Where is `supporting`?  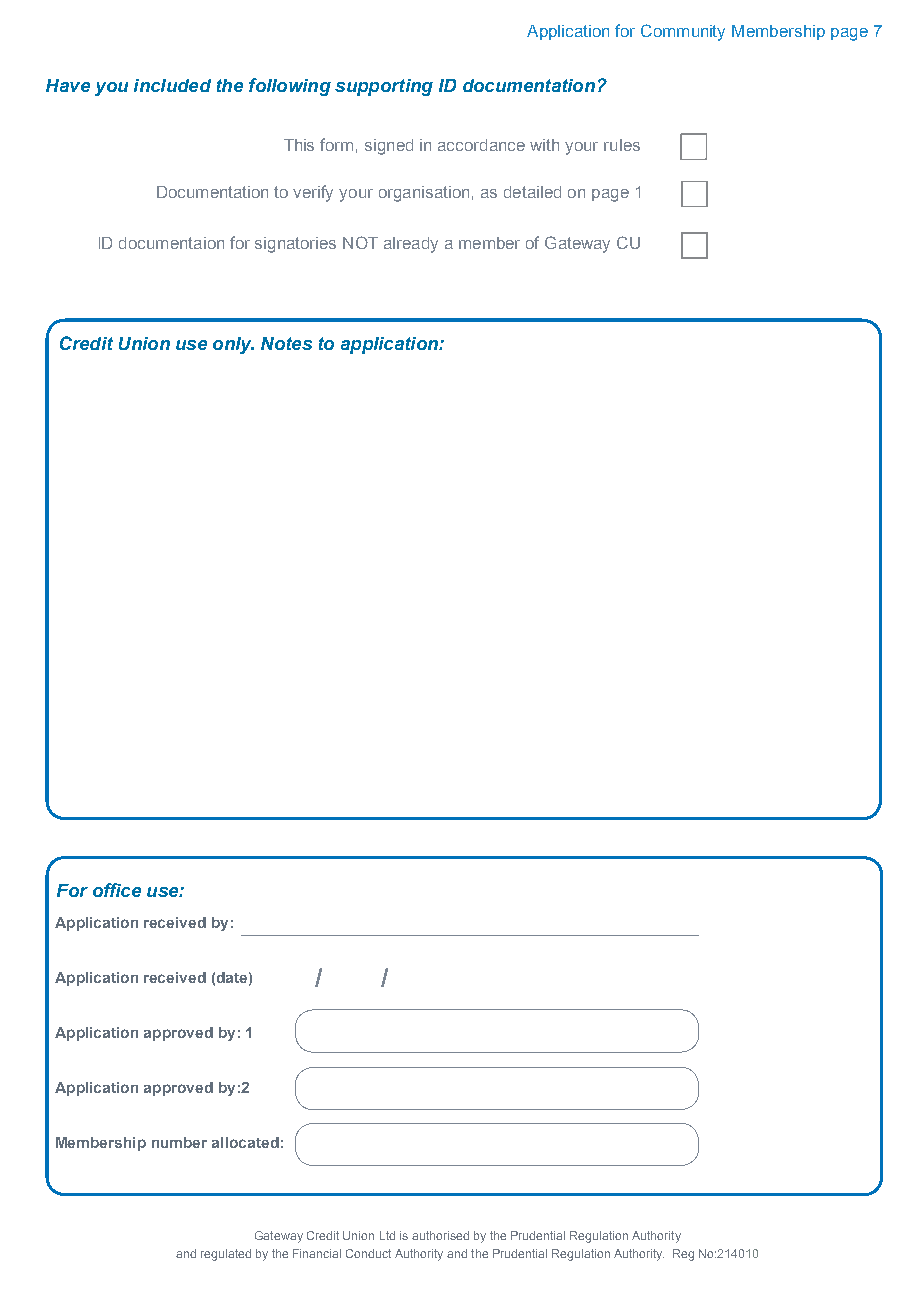 supporting is located at coordinates (384, 87).
